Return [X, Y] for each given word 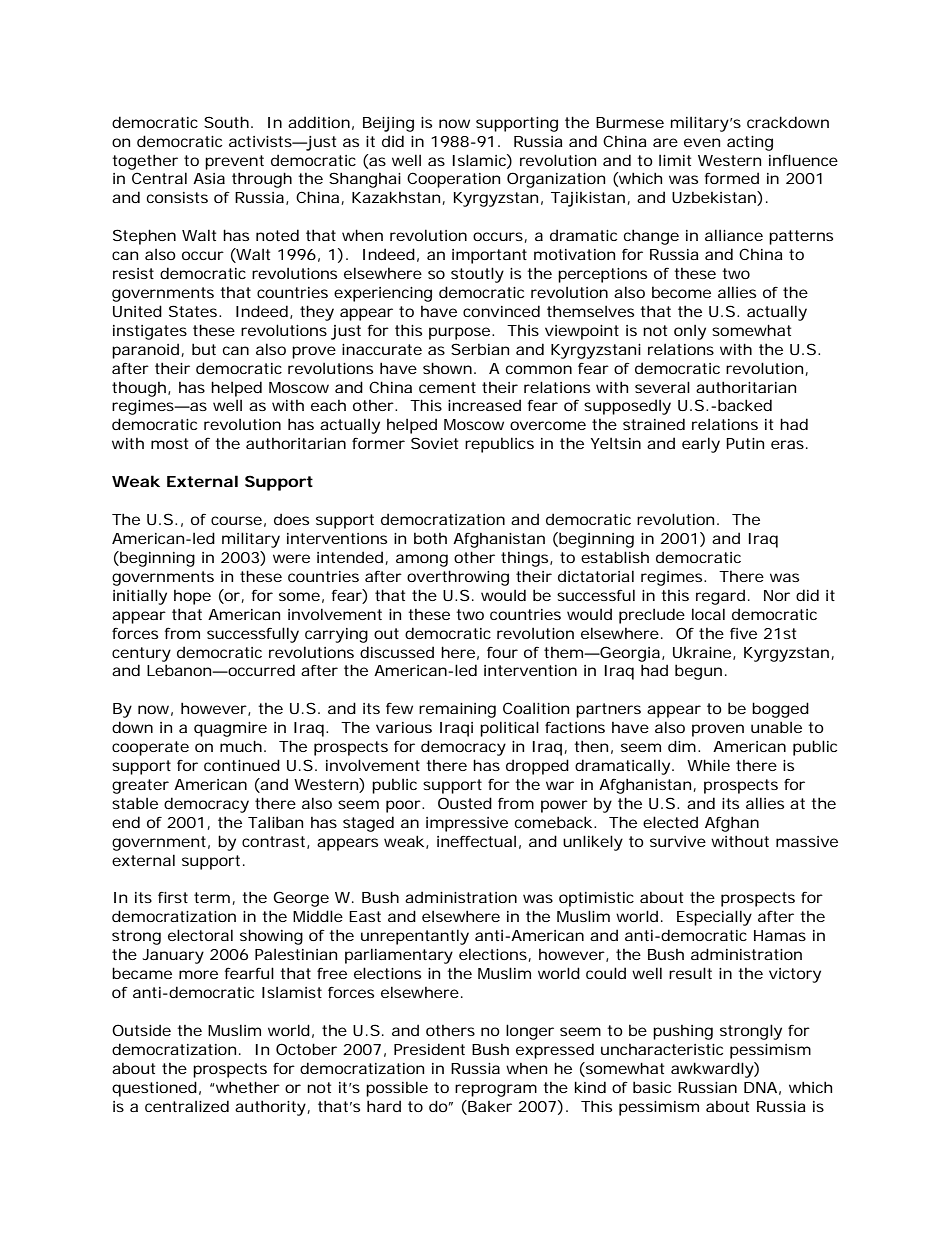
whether [247, 1087]
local [708, 614]
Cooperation [453, 180]
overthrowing [458, 578]
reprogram [496, 1090]
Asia [209, 178]
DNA [760, 1087]
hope [192, 597]
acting [750, 143]
